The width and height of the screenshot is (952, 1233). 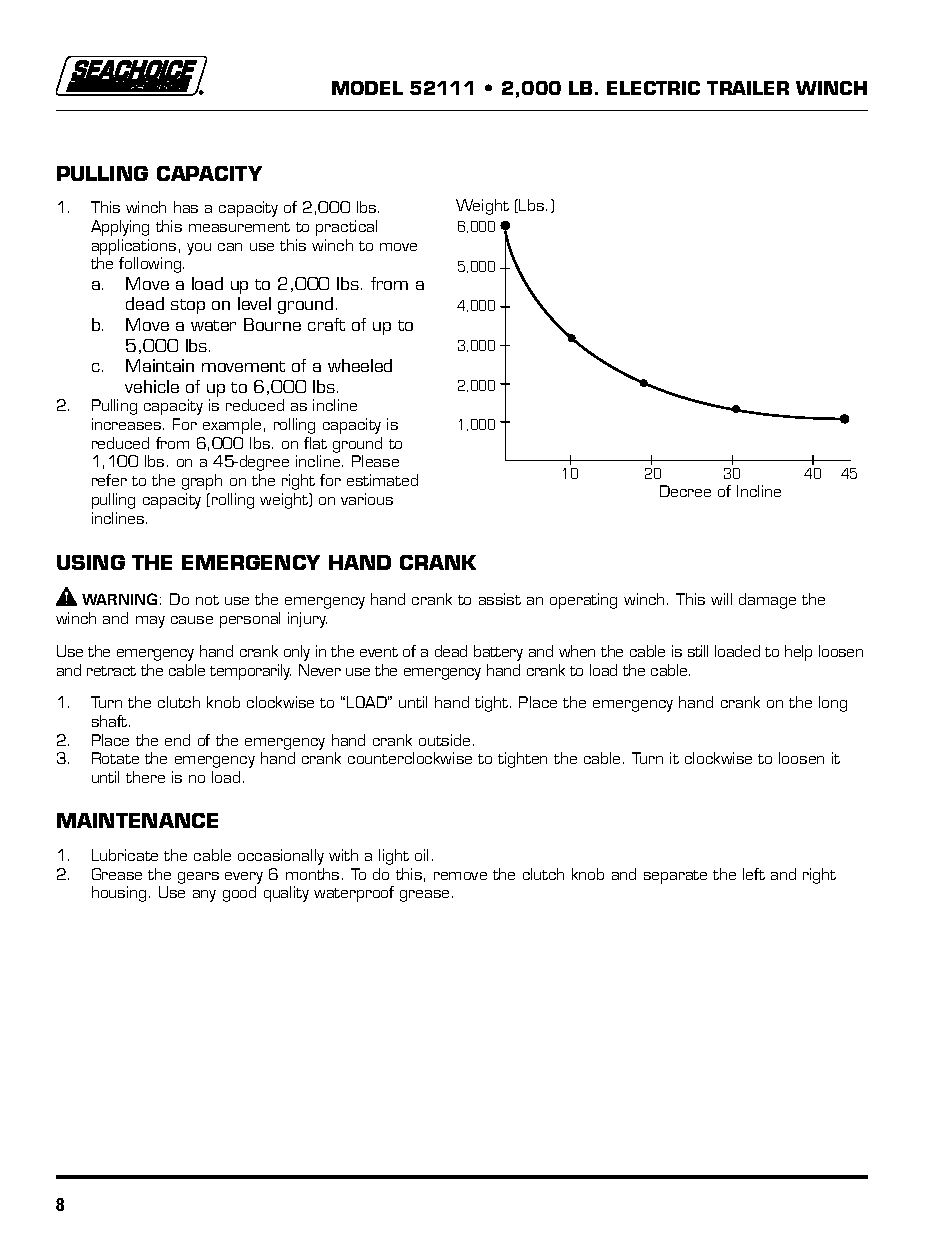 I want to click on outside, so click(x=444, y=740).
